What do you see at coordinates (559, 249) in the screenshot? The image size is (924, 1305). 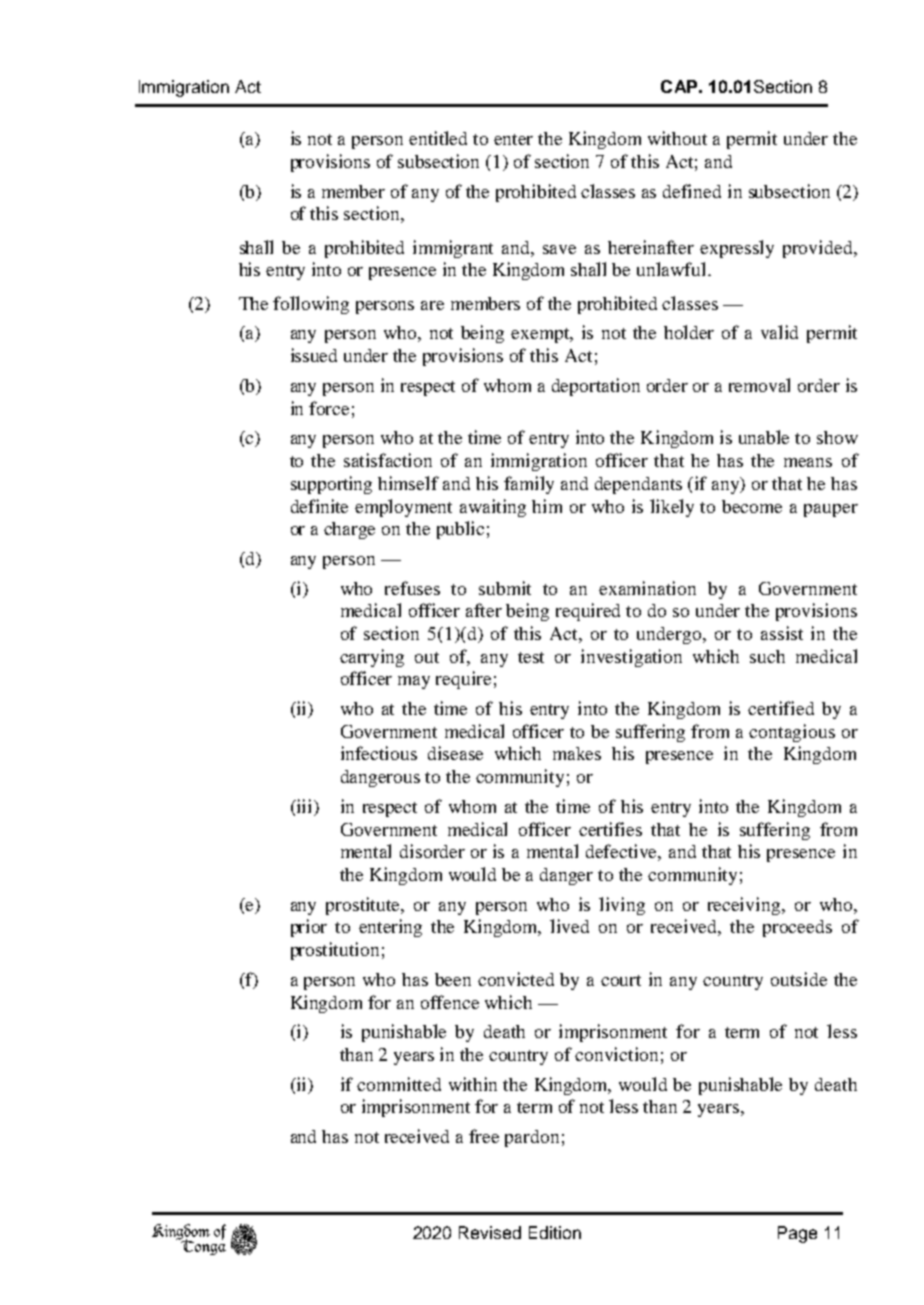 I see `save` at bounding box center [559, 249].
